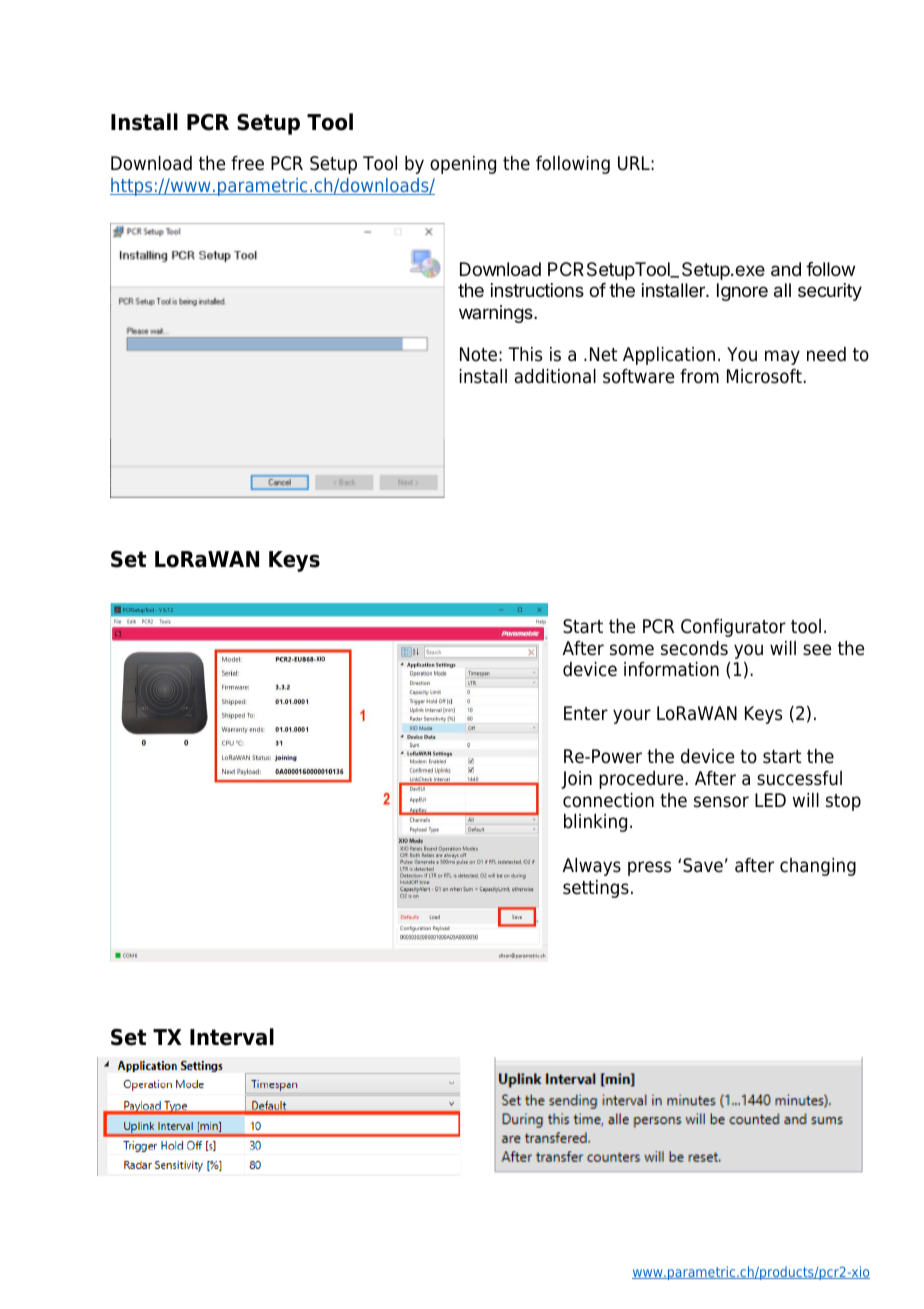  What do you see at coordinates (818, 867) in the page?
I see `changing` at bounding box center [818, 867].
